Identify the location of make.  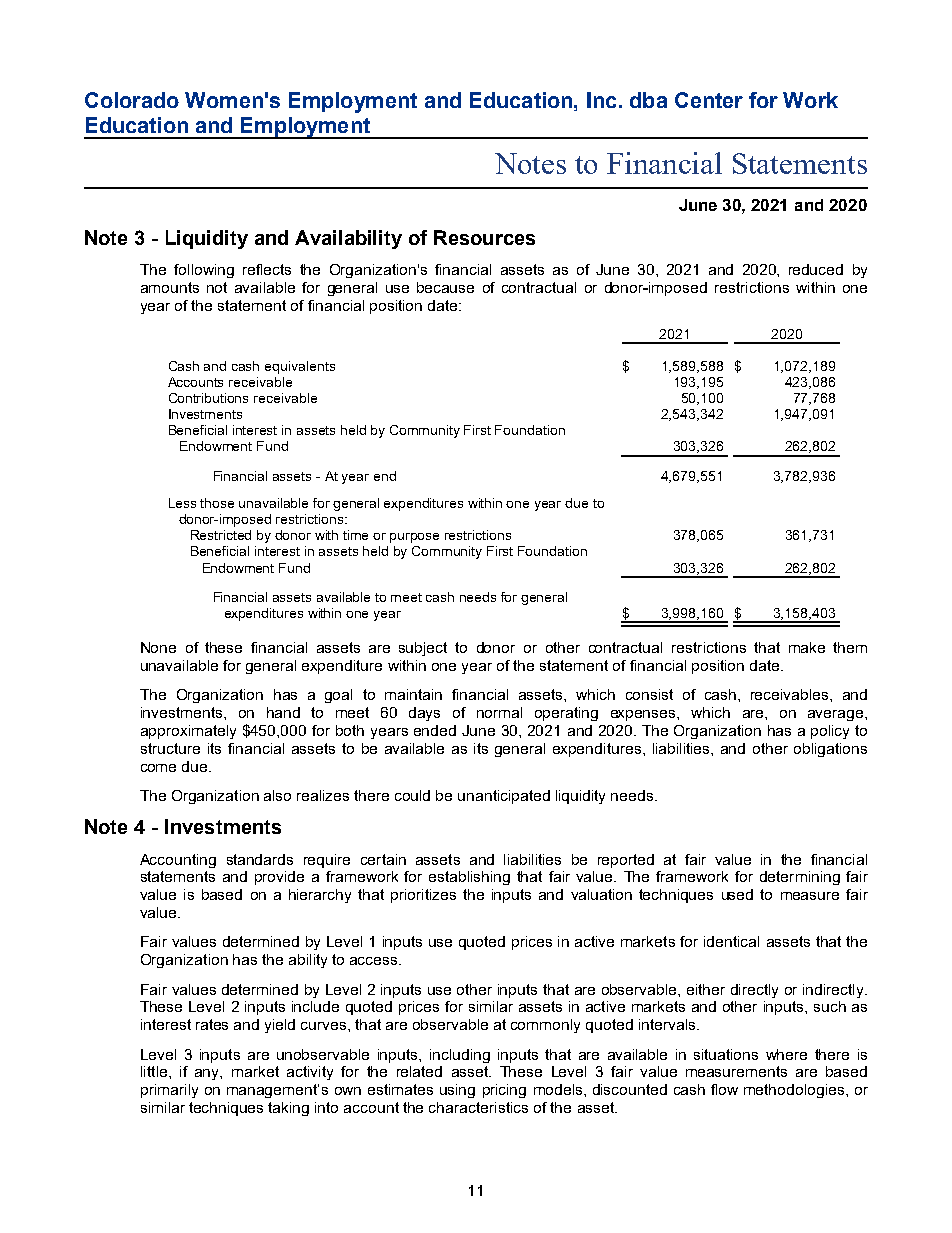
(807, 647).
